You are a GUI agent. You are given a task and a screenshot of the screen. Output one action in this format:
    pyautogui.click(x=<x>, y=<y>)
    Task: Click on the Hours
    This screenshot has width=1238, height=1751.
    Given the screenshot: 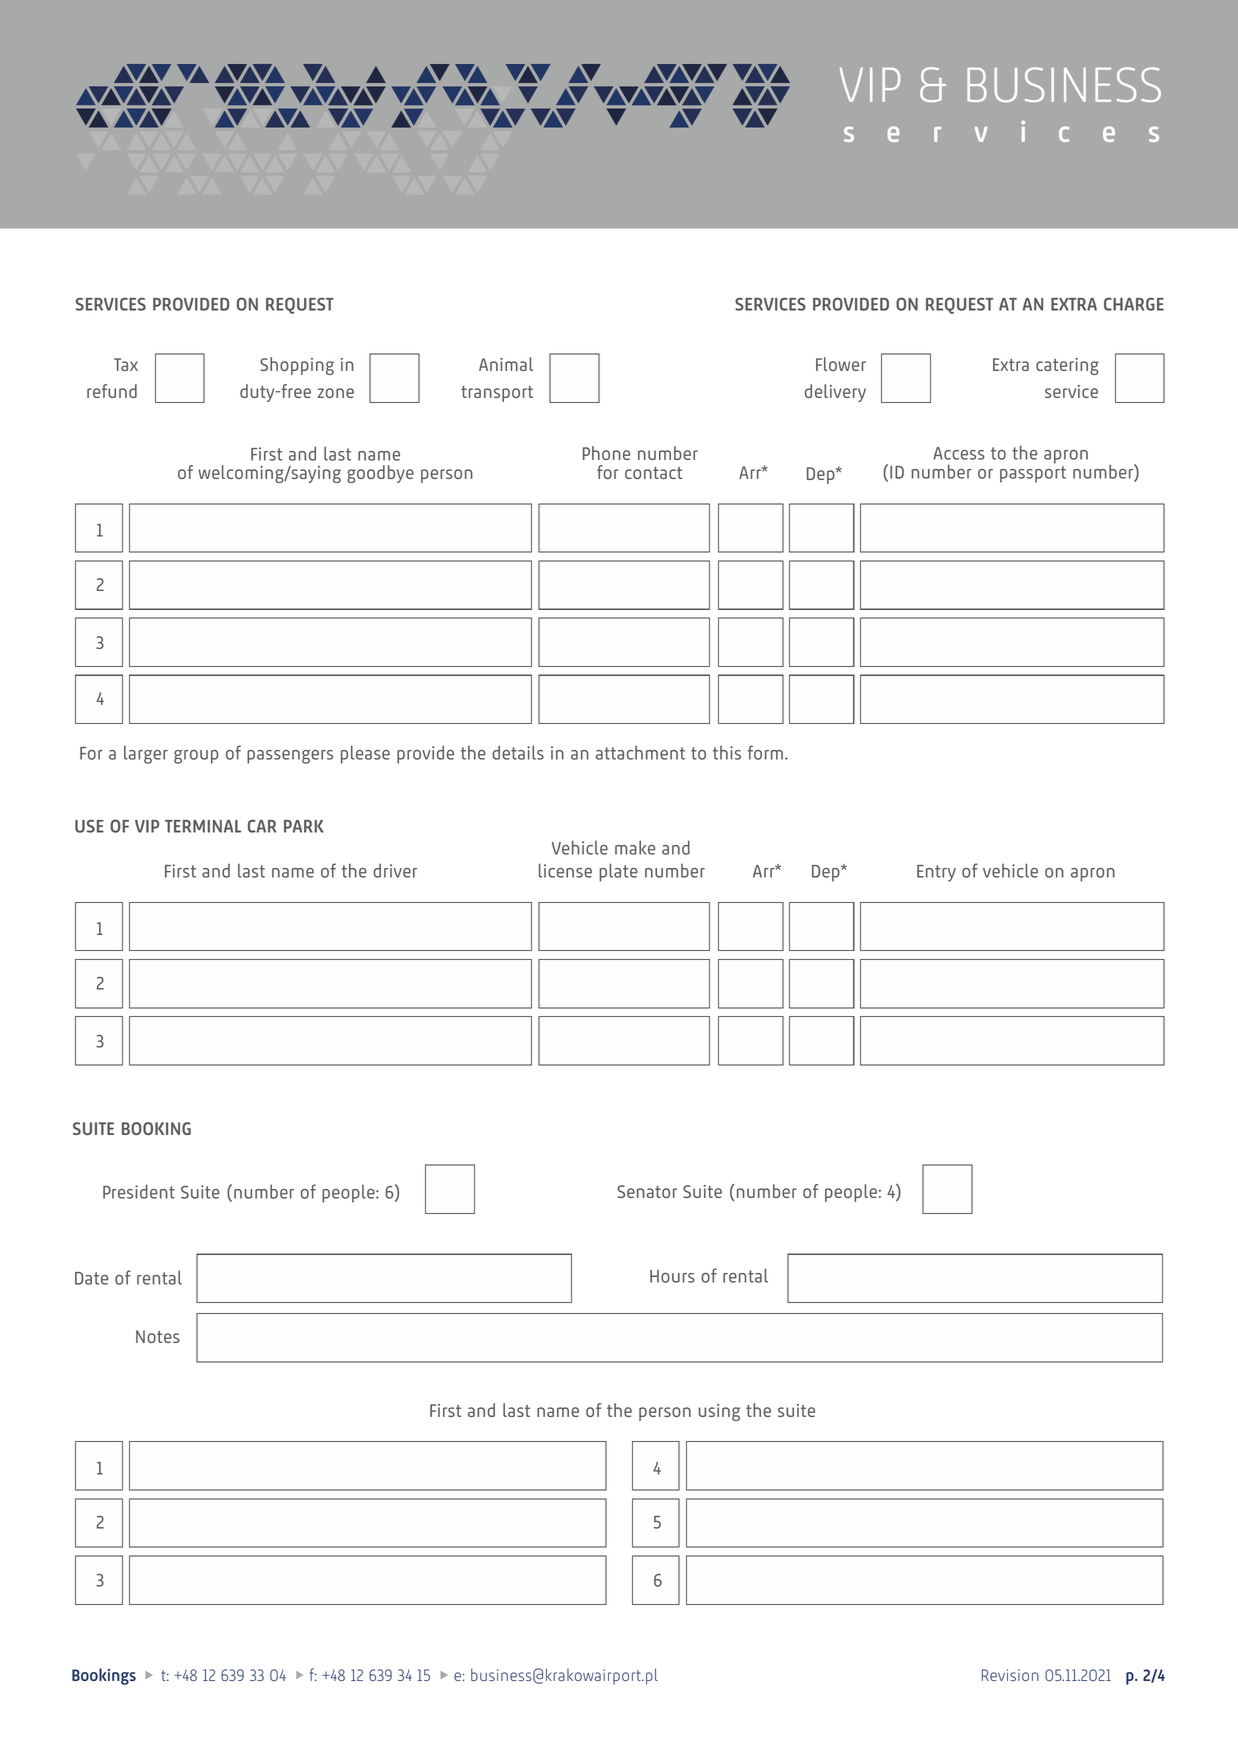 What is the action you would take?
    pyautogui.click(x=672, y=1276)
